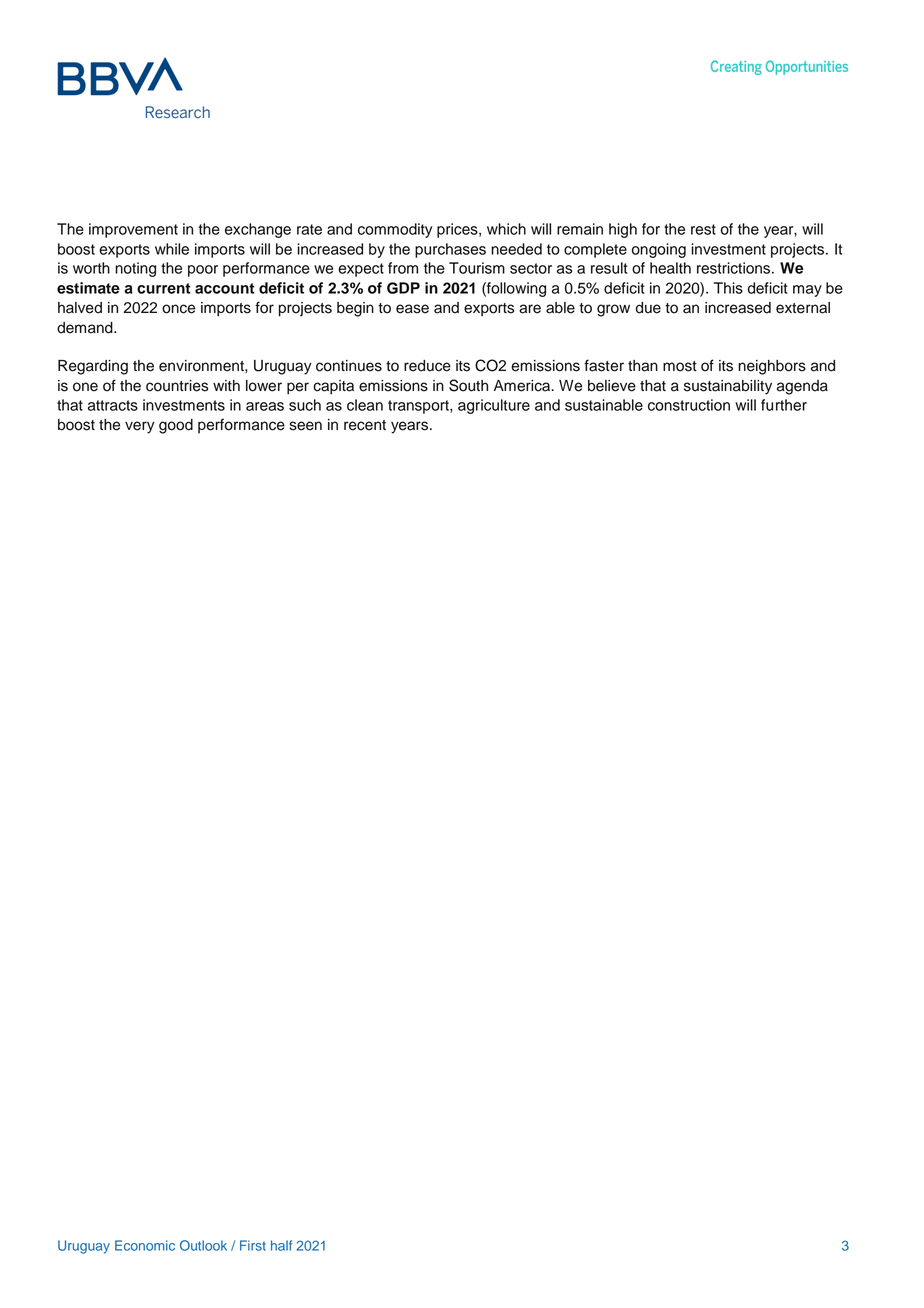 This page has width=924, height=1308. I want to click on First, so click(253, 1245).
